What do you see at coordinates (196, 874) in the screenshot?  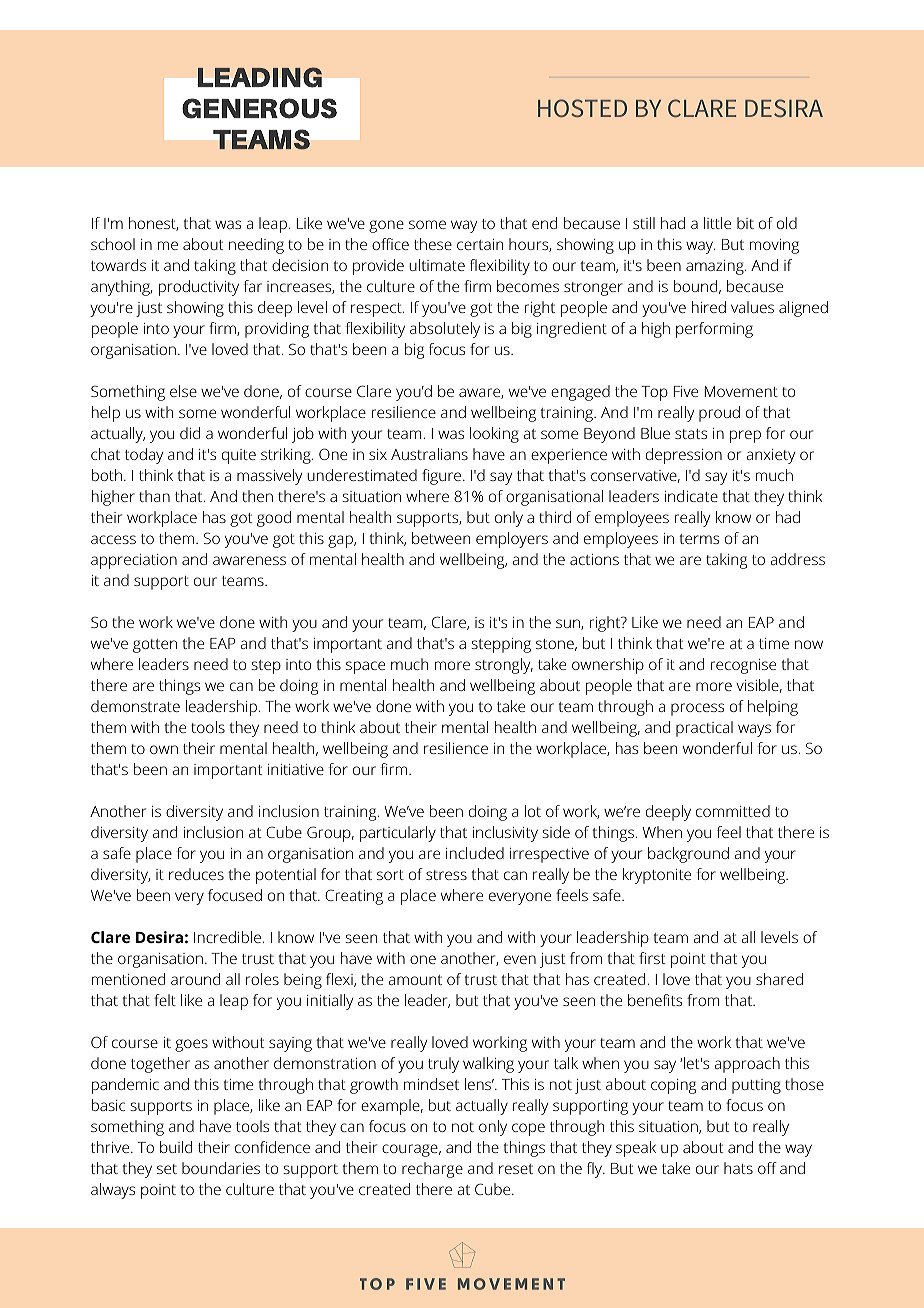 I see `reduces` at bounding box center [196, 874].
